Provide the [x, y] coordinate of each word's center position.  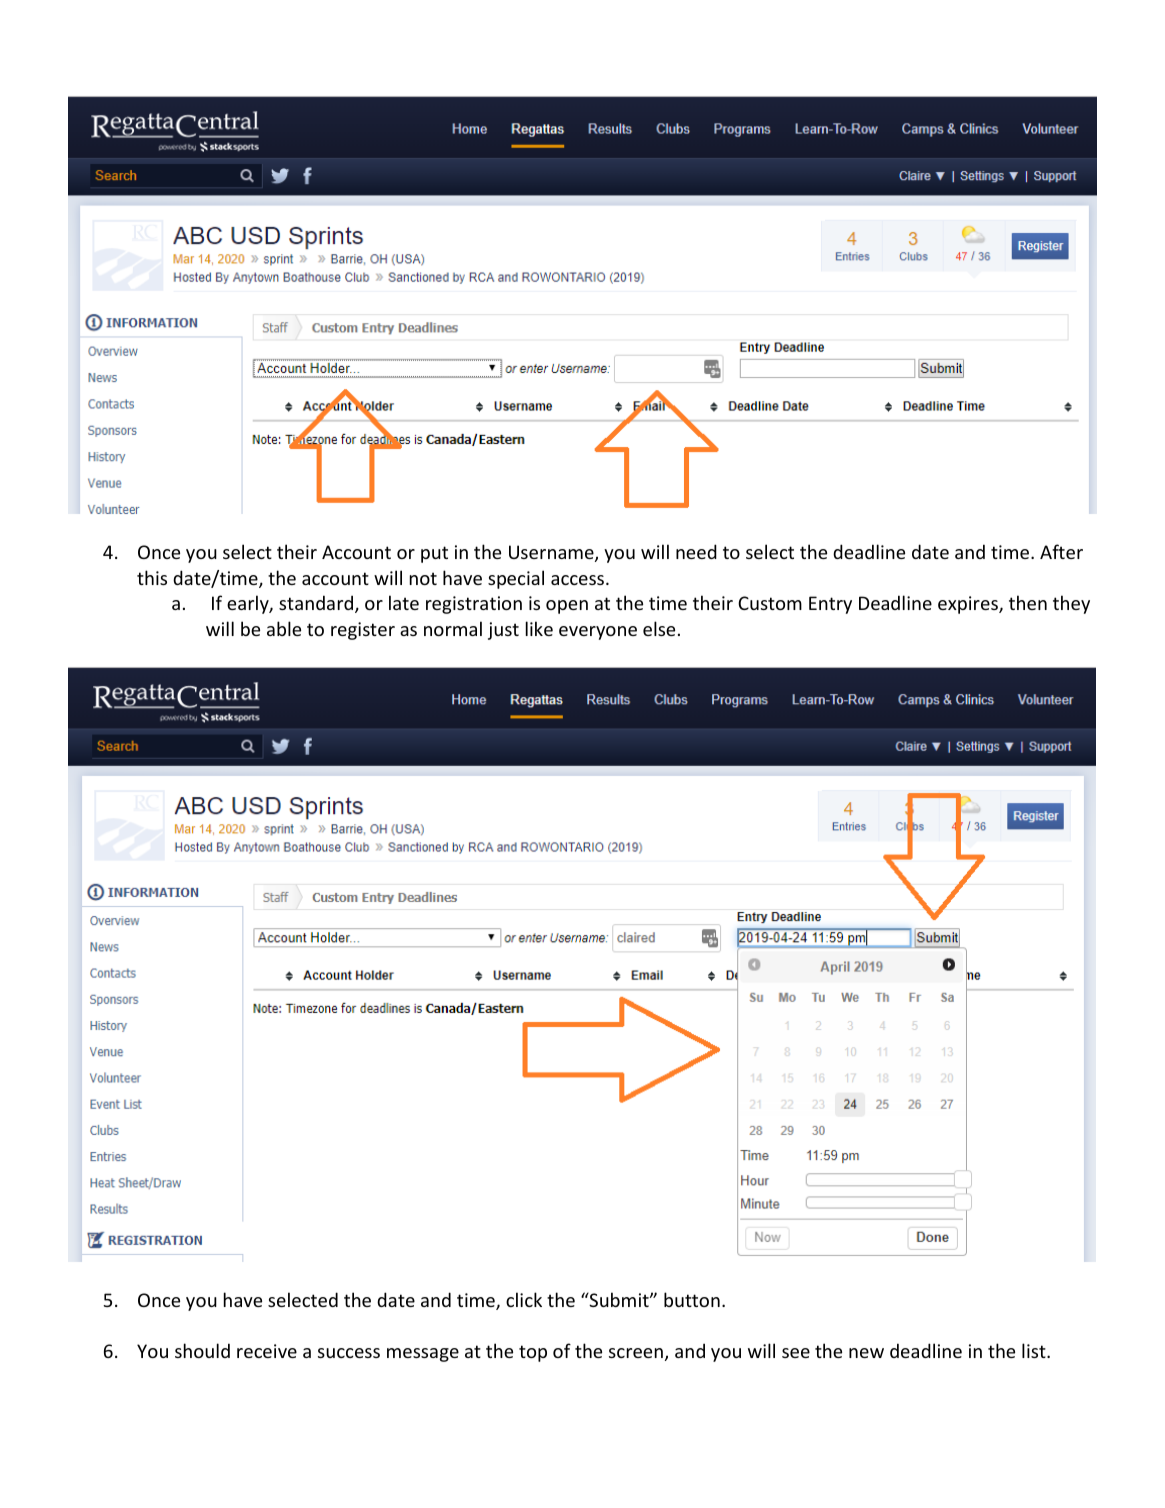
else [659, 628]
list [1035, 1350]
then [1028, 602]
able [284, 628]
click [524, 1299]
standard [317, 604]
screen [636, 1353]
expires [969, 605]
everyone [598, 633]
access [579, 580]
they [1071, 604]
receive [267, 1351]
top [533, 1353]
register [363, 631]
